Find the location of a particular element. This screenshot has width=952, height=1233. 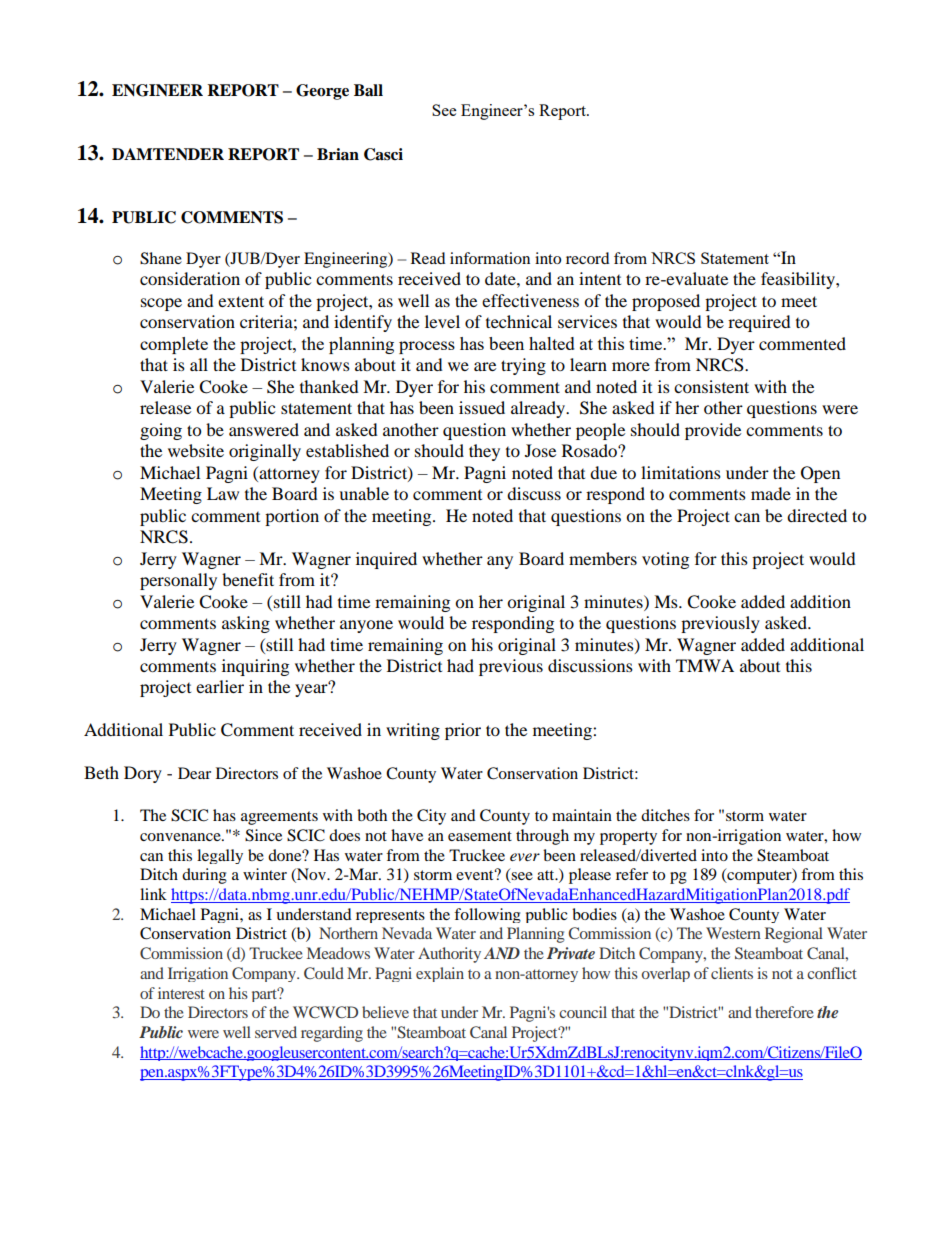

personally is located at coordinates (178, 581).
